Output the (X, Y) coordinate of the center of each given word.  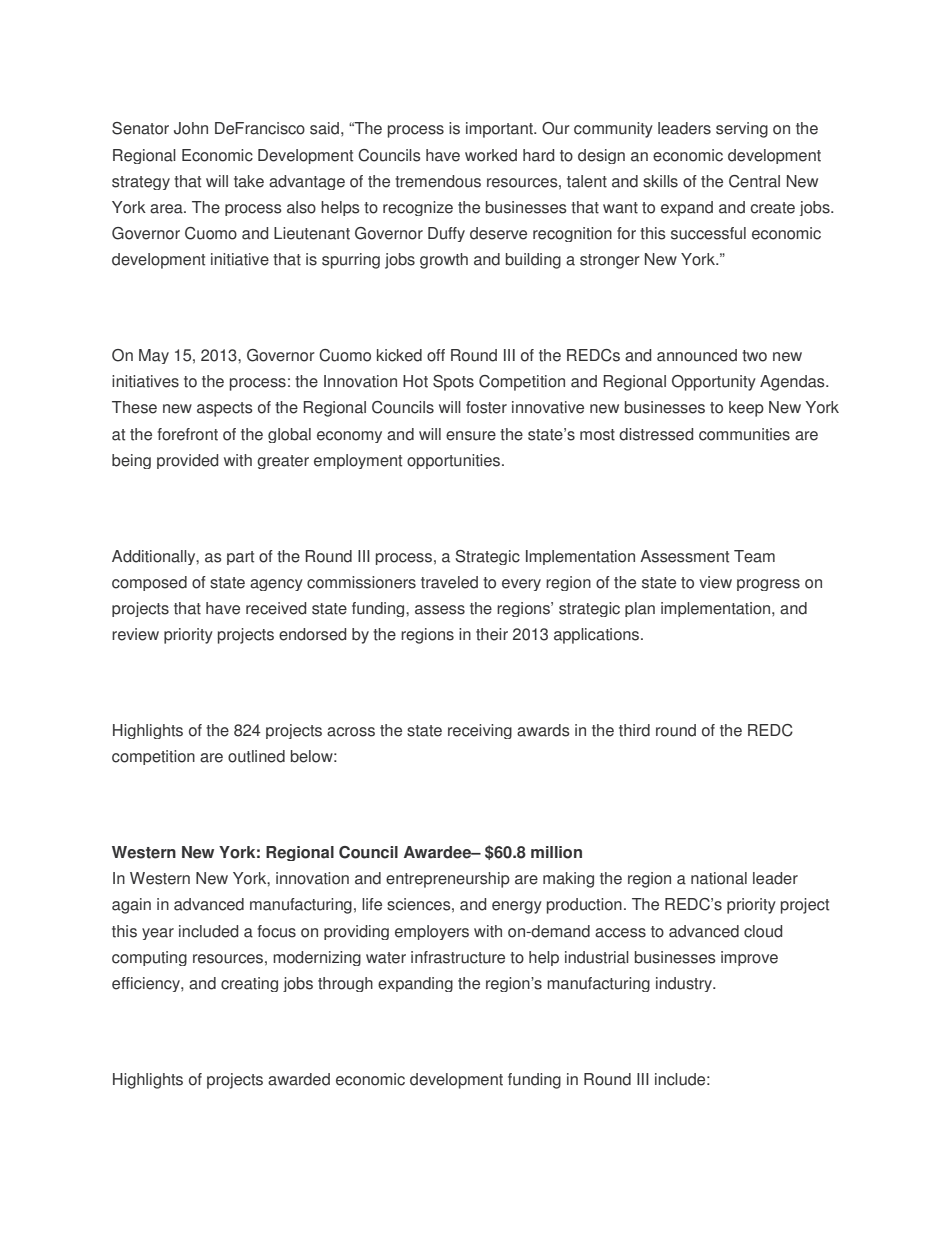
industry (685, 984)
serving (742, 130)
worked (491, 155)
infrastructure (458, 957)
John (191, 128)
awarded (299, 1079)
